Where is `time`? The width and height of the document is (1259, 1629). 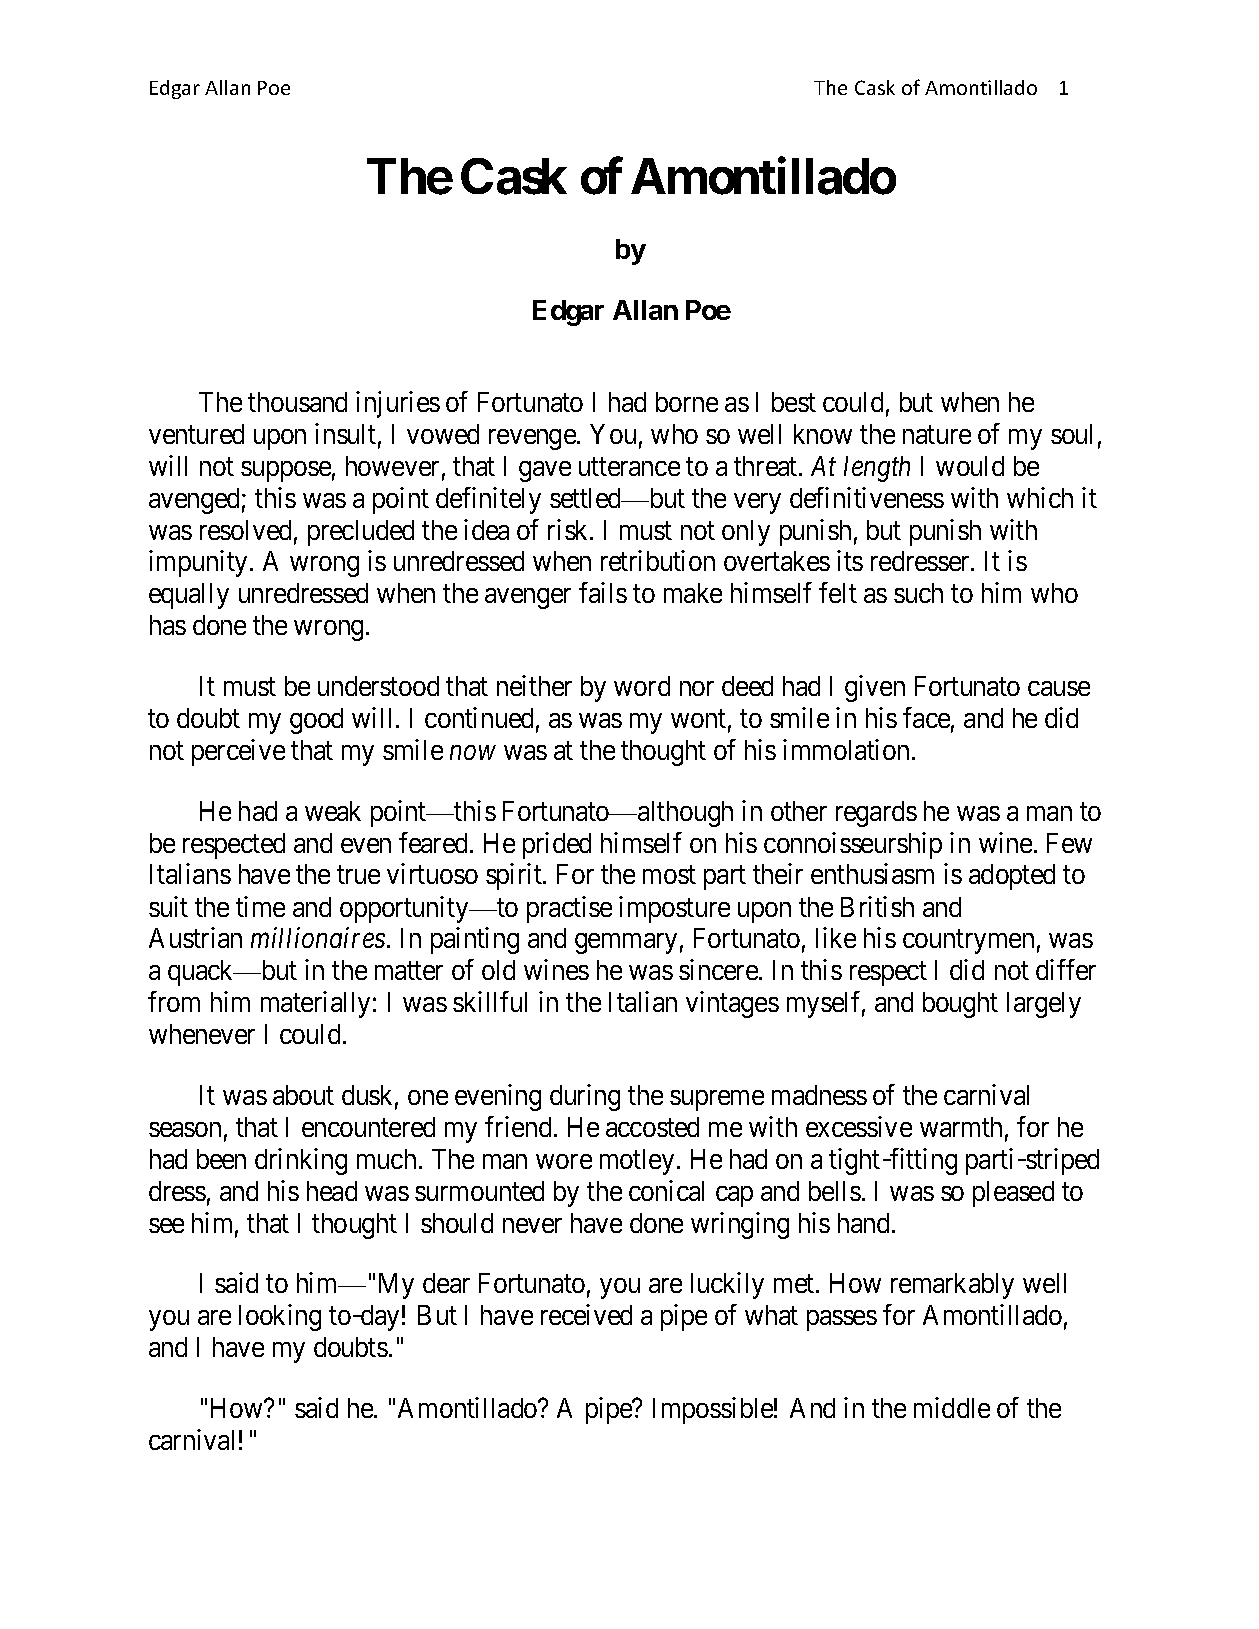 time is located at coordinates (260, 906).
